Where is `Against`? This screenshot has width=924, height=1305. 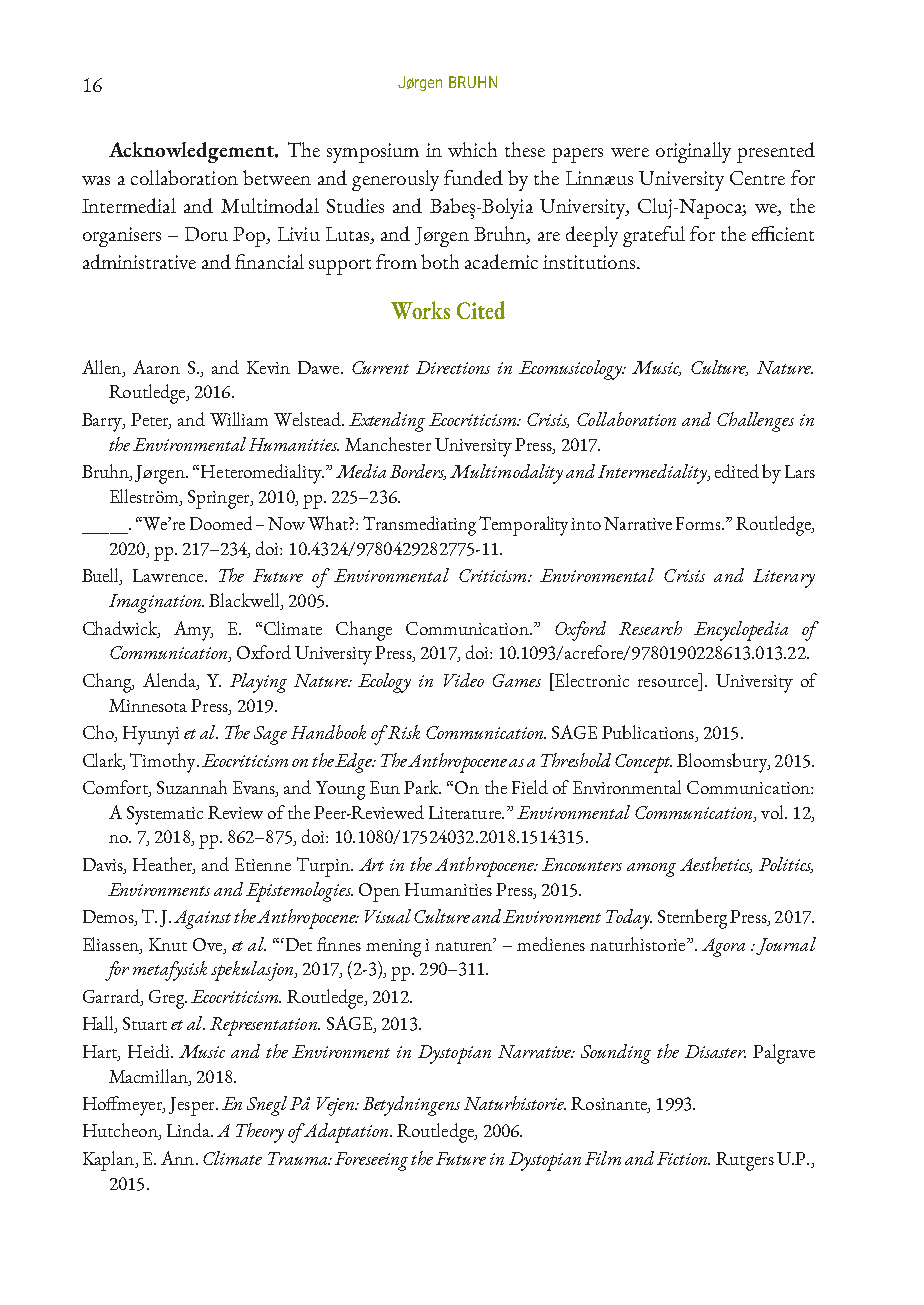
Against is located at coordinates (202, 919).
